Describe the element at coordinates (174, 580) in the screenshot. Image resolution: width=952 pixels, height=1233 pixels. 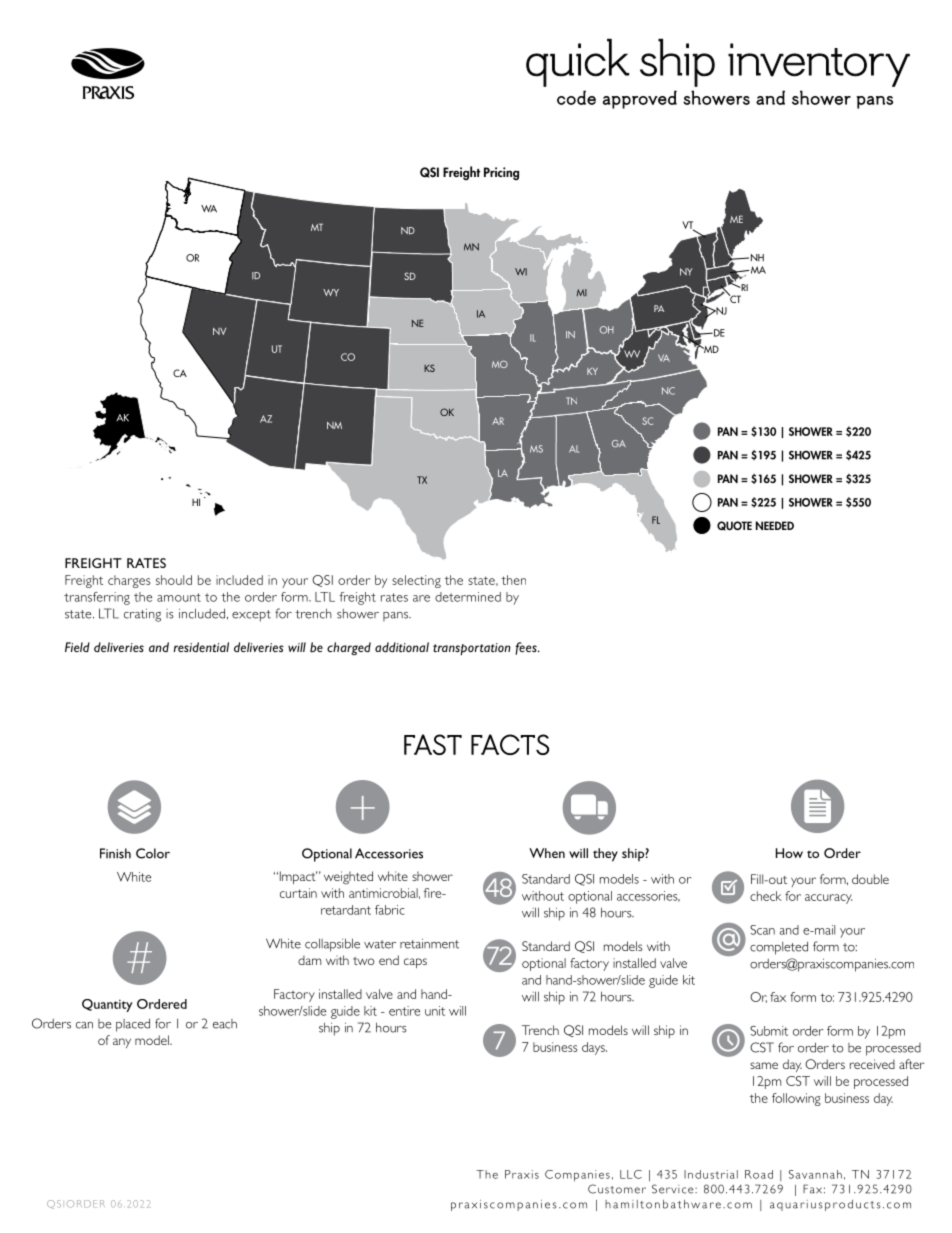
I see `should` at that location.
